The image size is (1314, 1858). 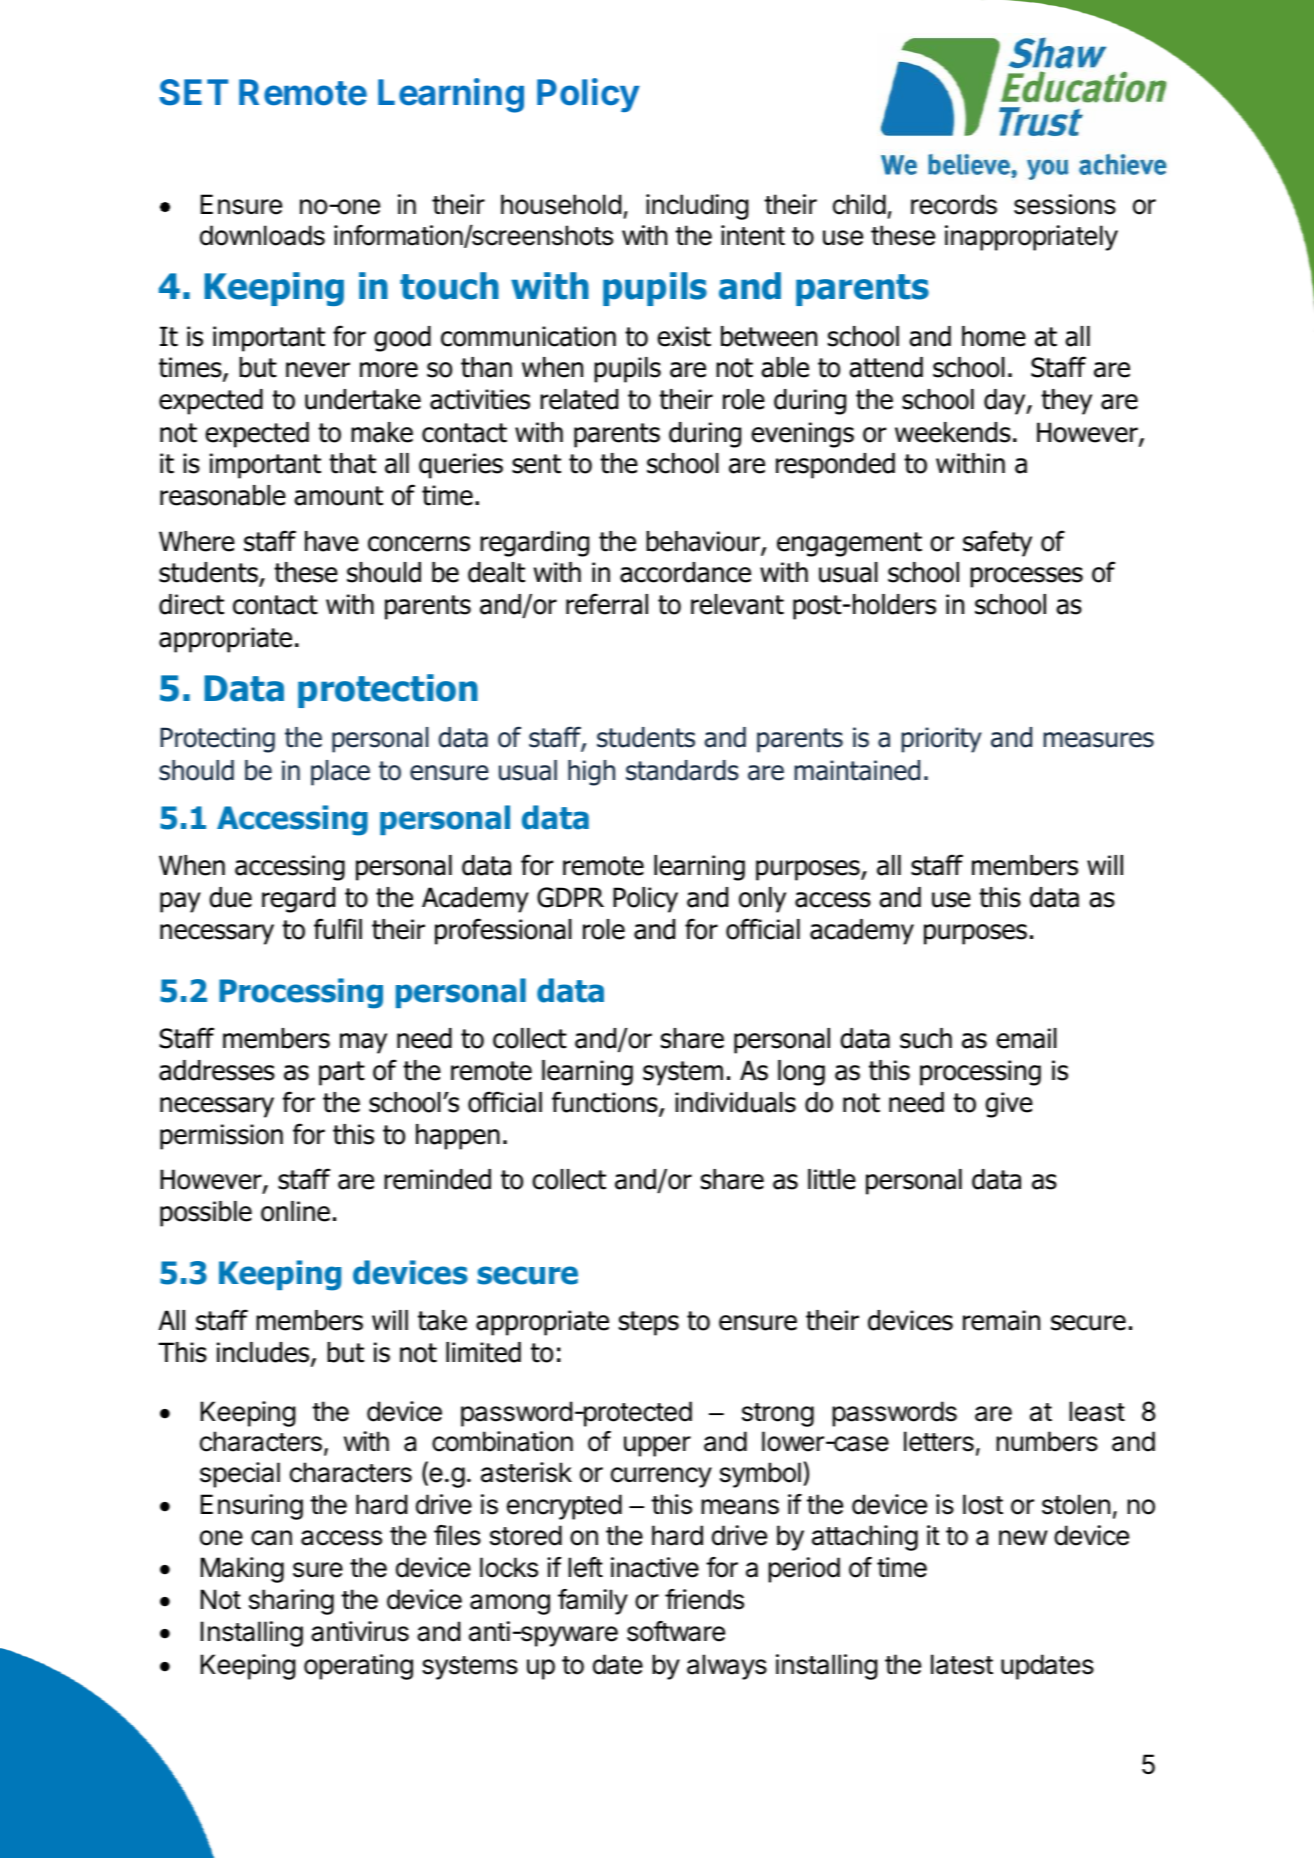 What do you see at coordinates (676, 1631) in the document?
I see `software` at bounding box center [676, 1631].
